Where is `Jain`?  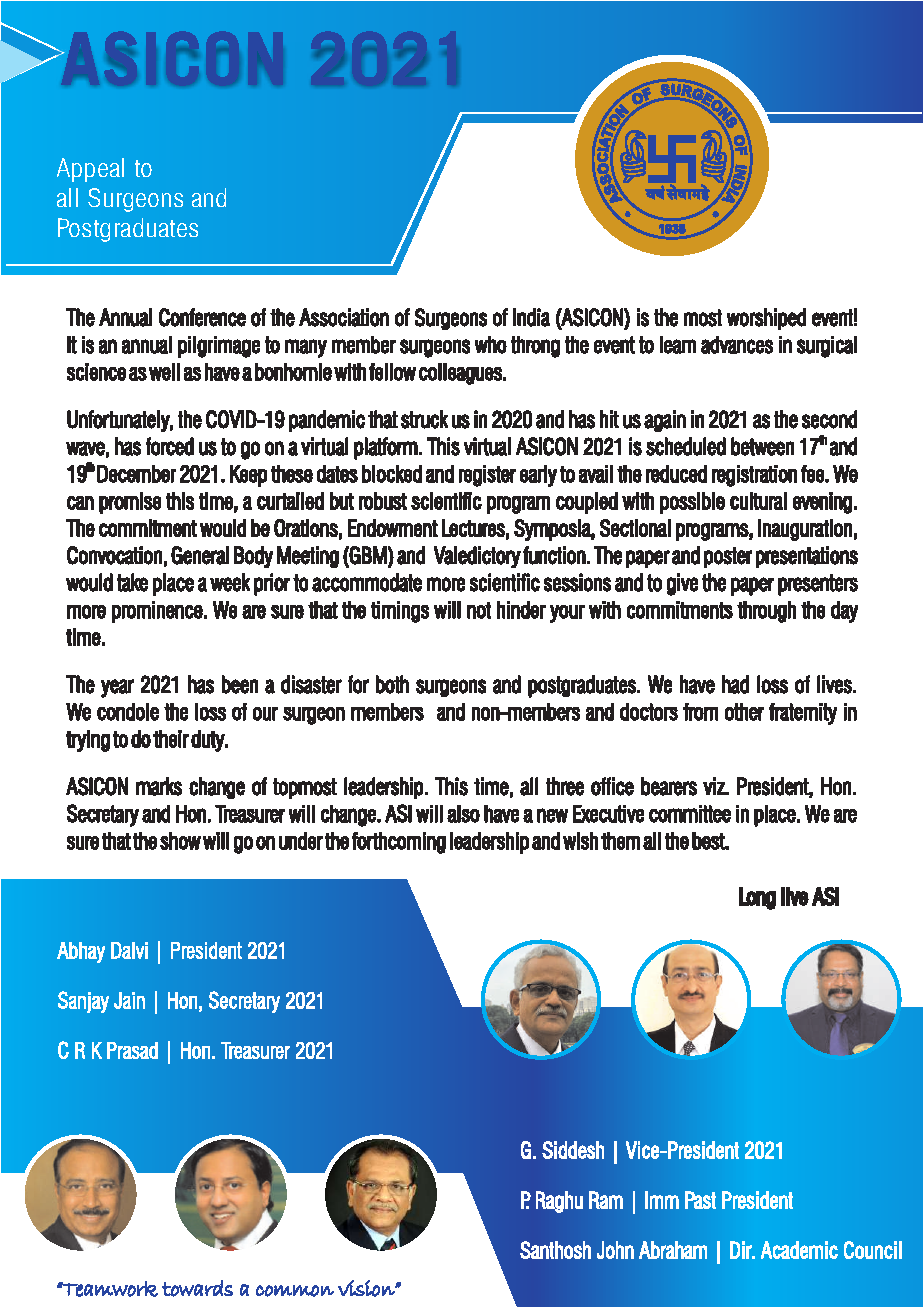
Jain is located at coordinates (129, 1000).
